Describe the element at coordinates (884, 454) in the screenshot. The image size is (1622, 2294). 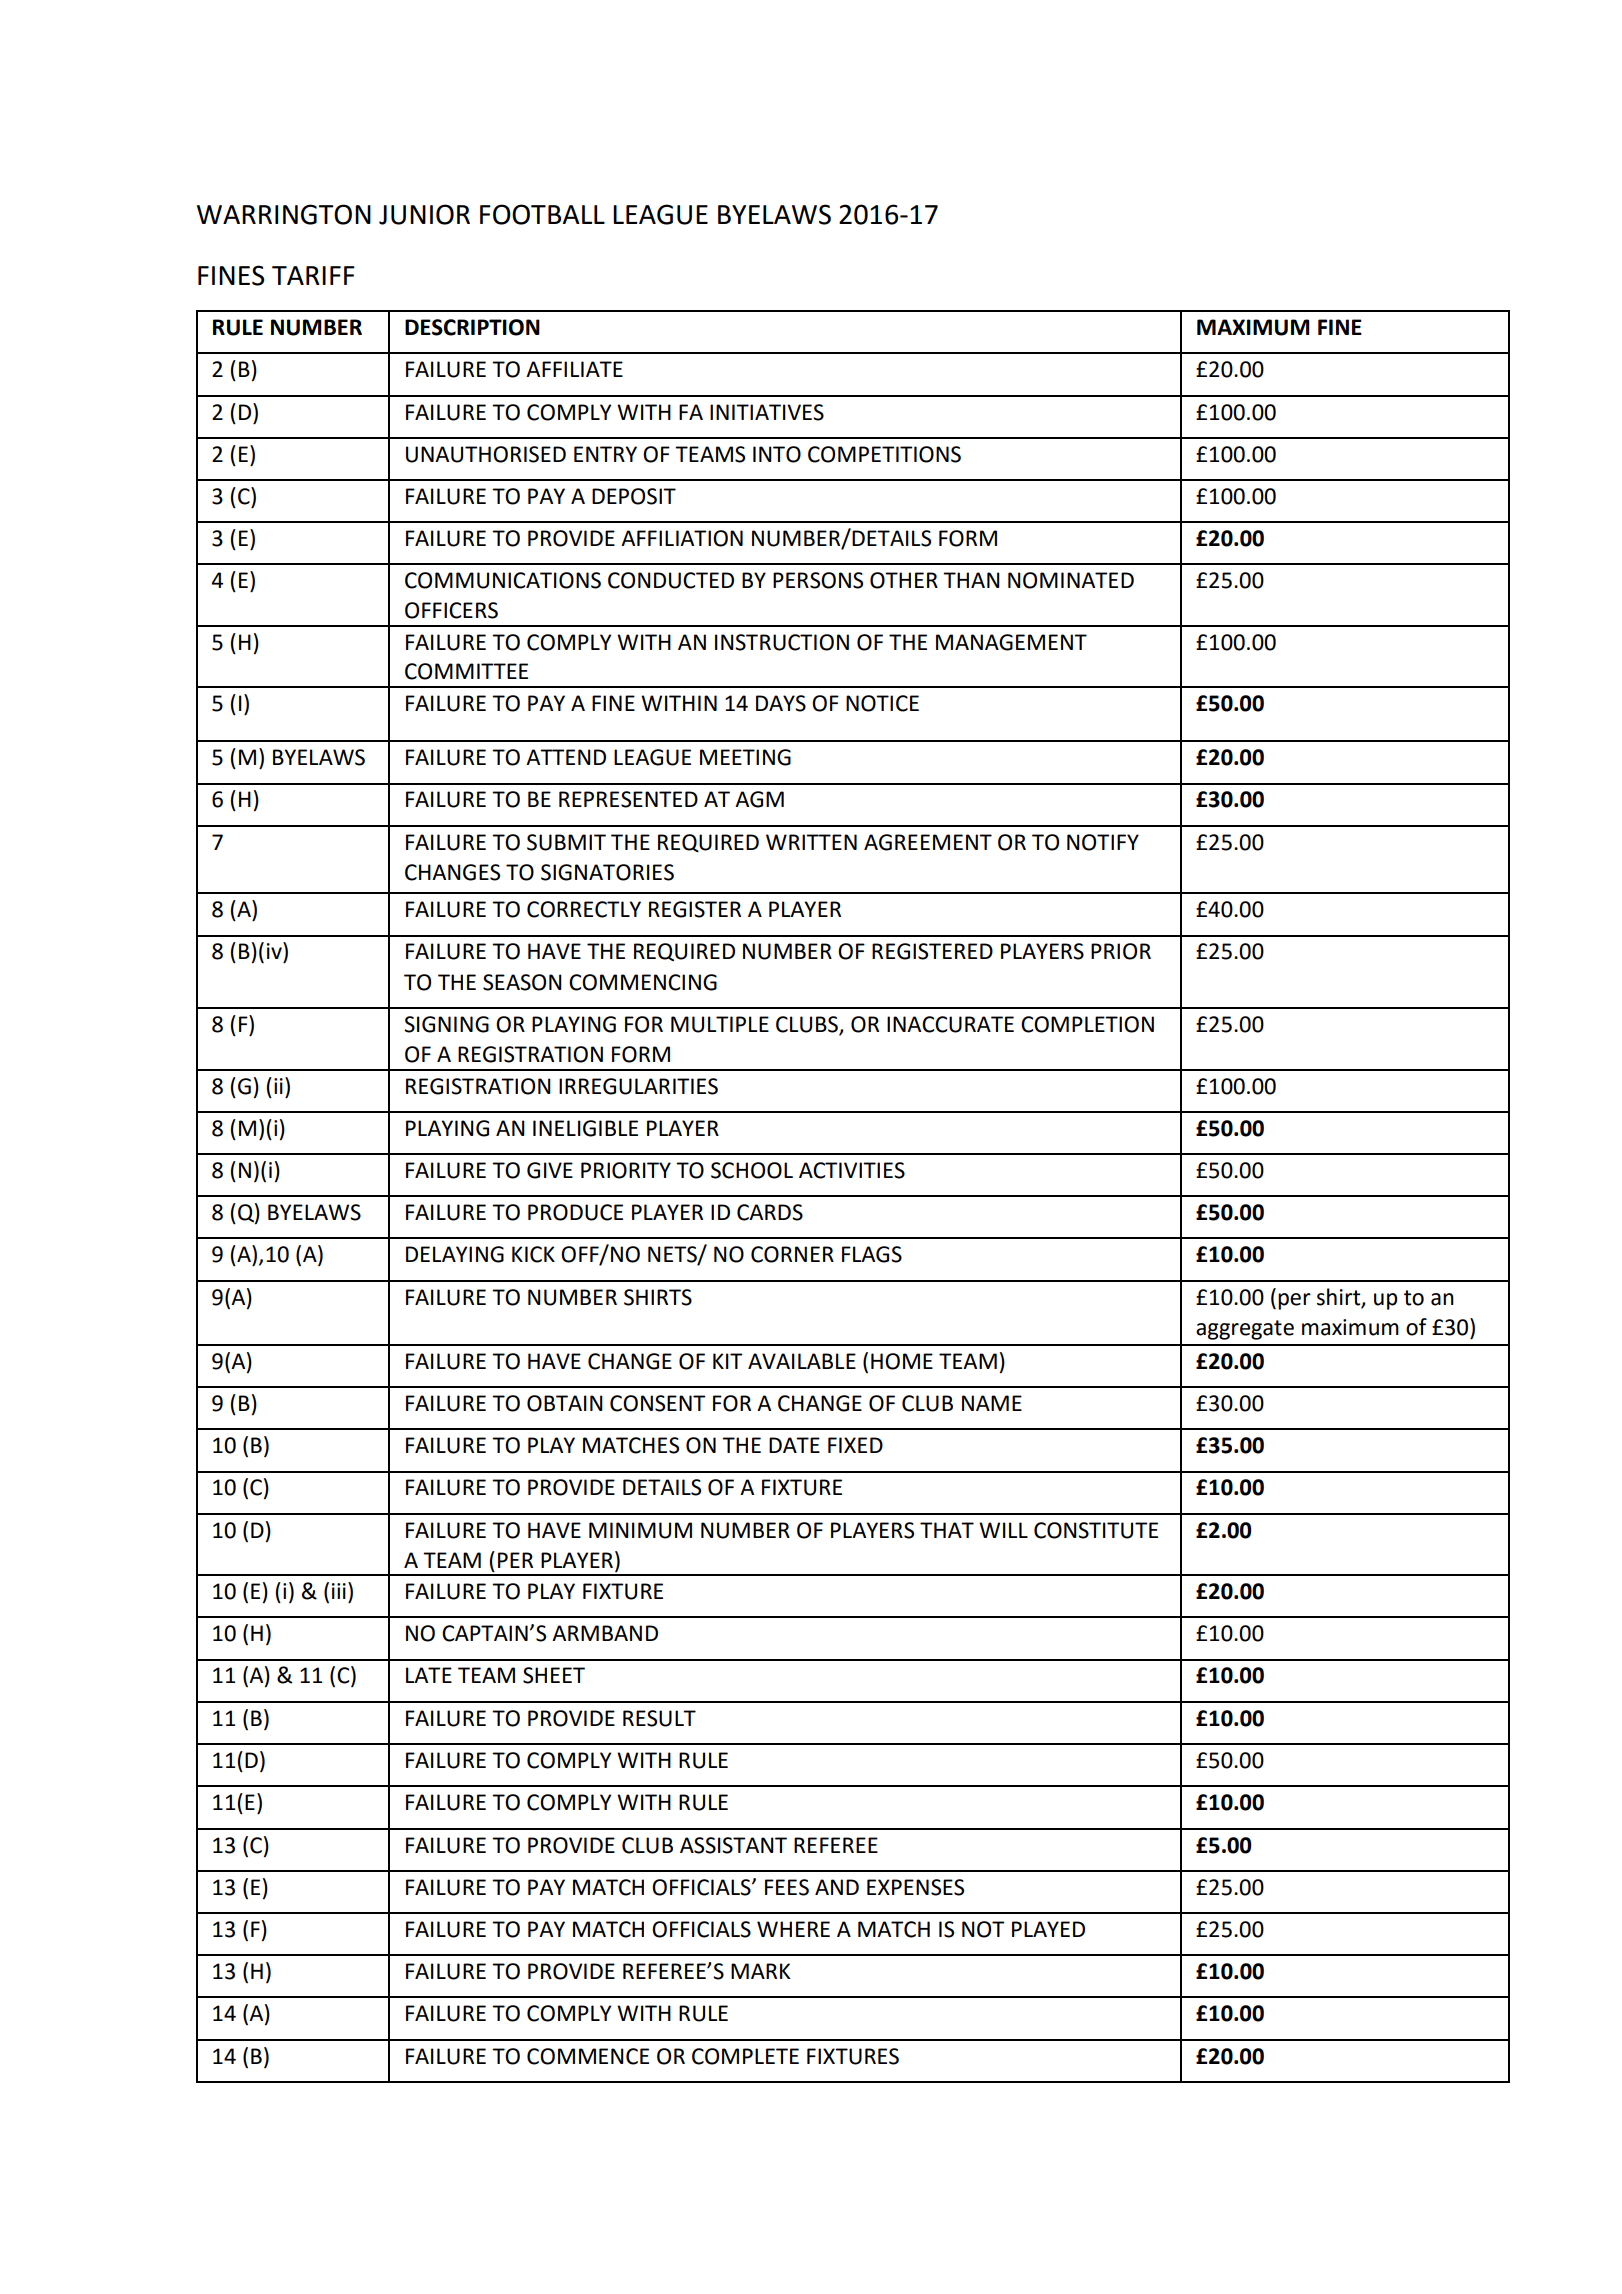
I see `COMPETITIONS` at that location.
